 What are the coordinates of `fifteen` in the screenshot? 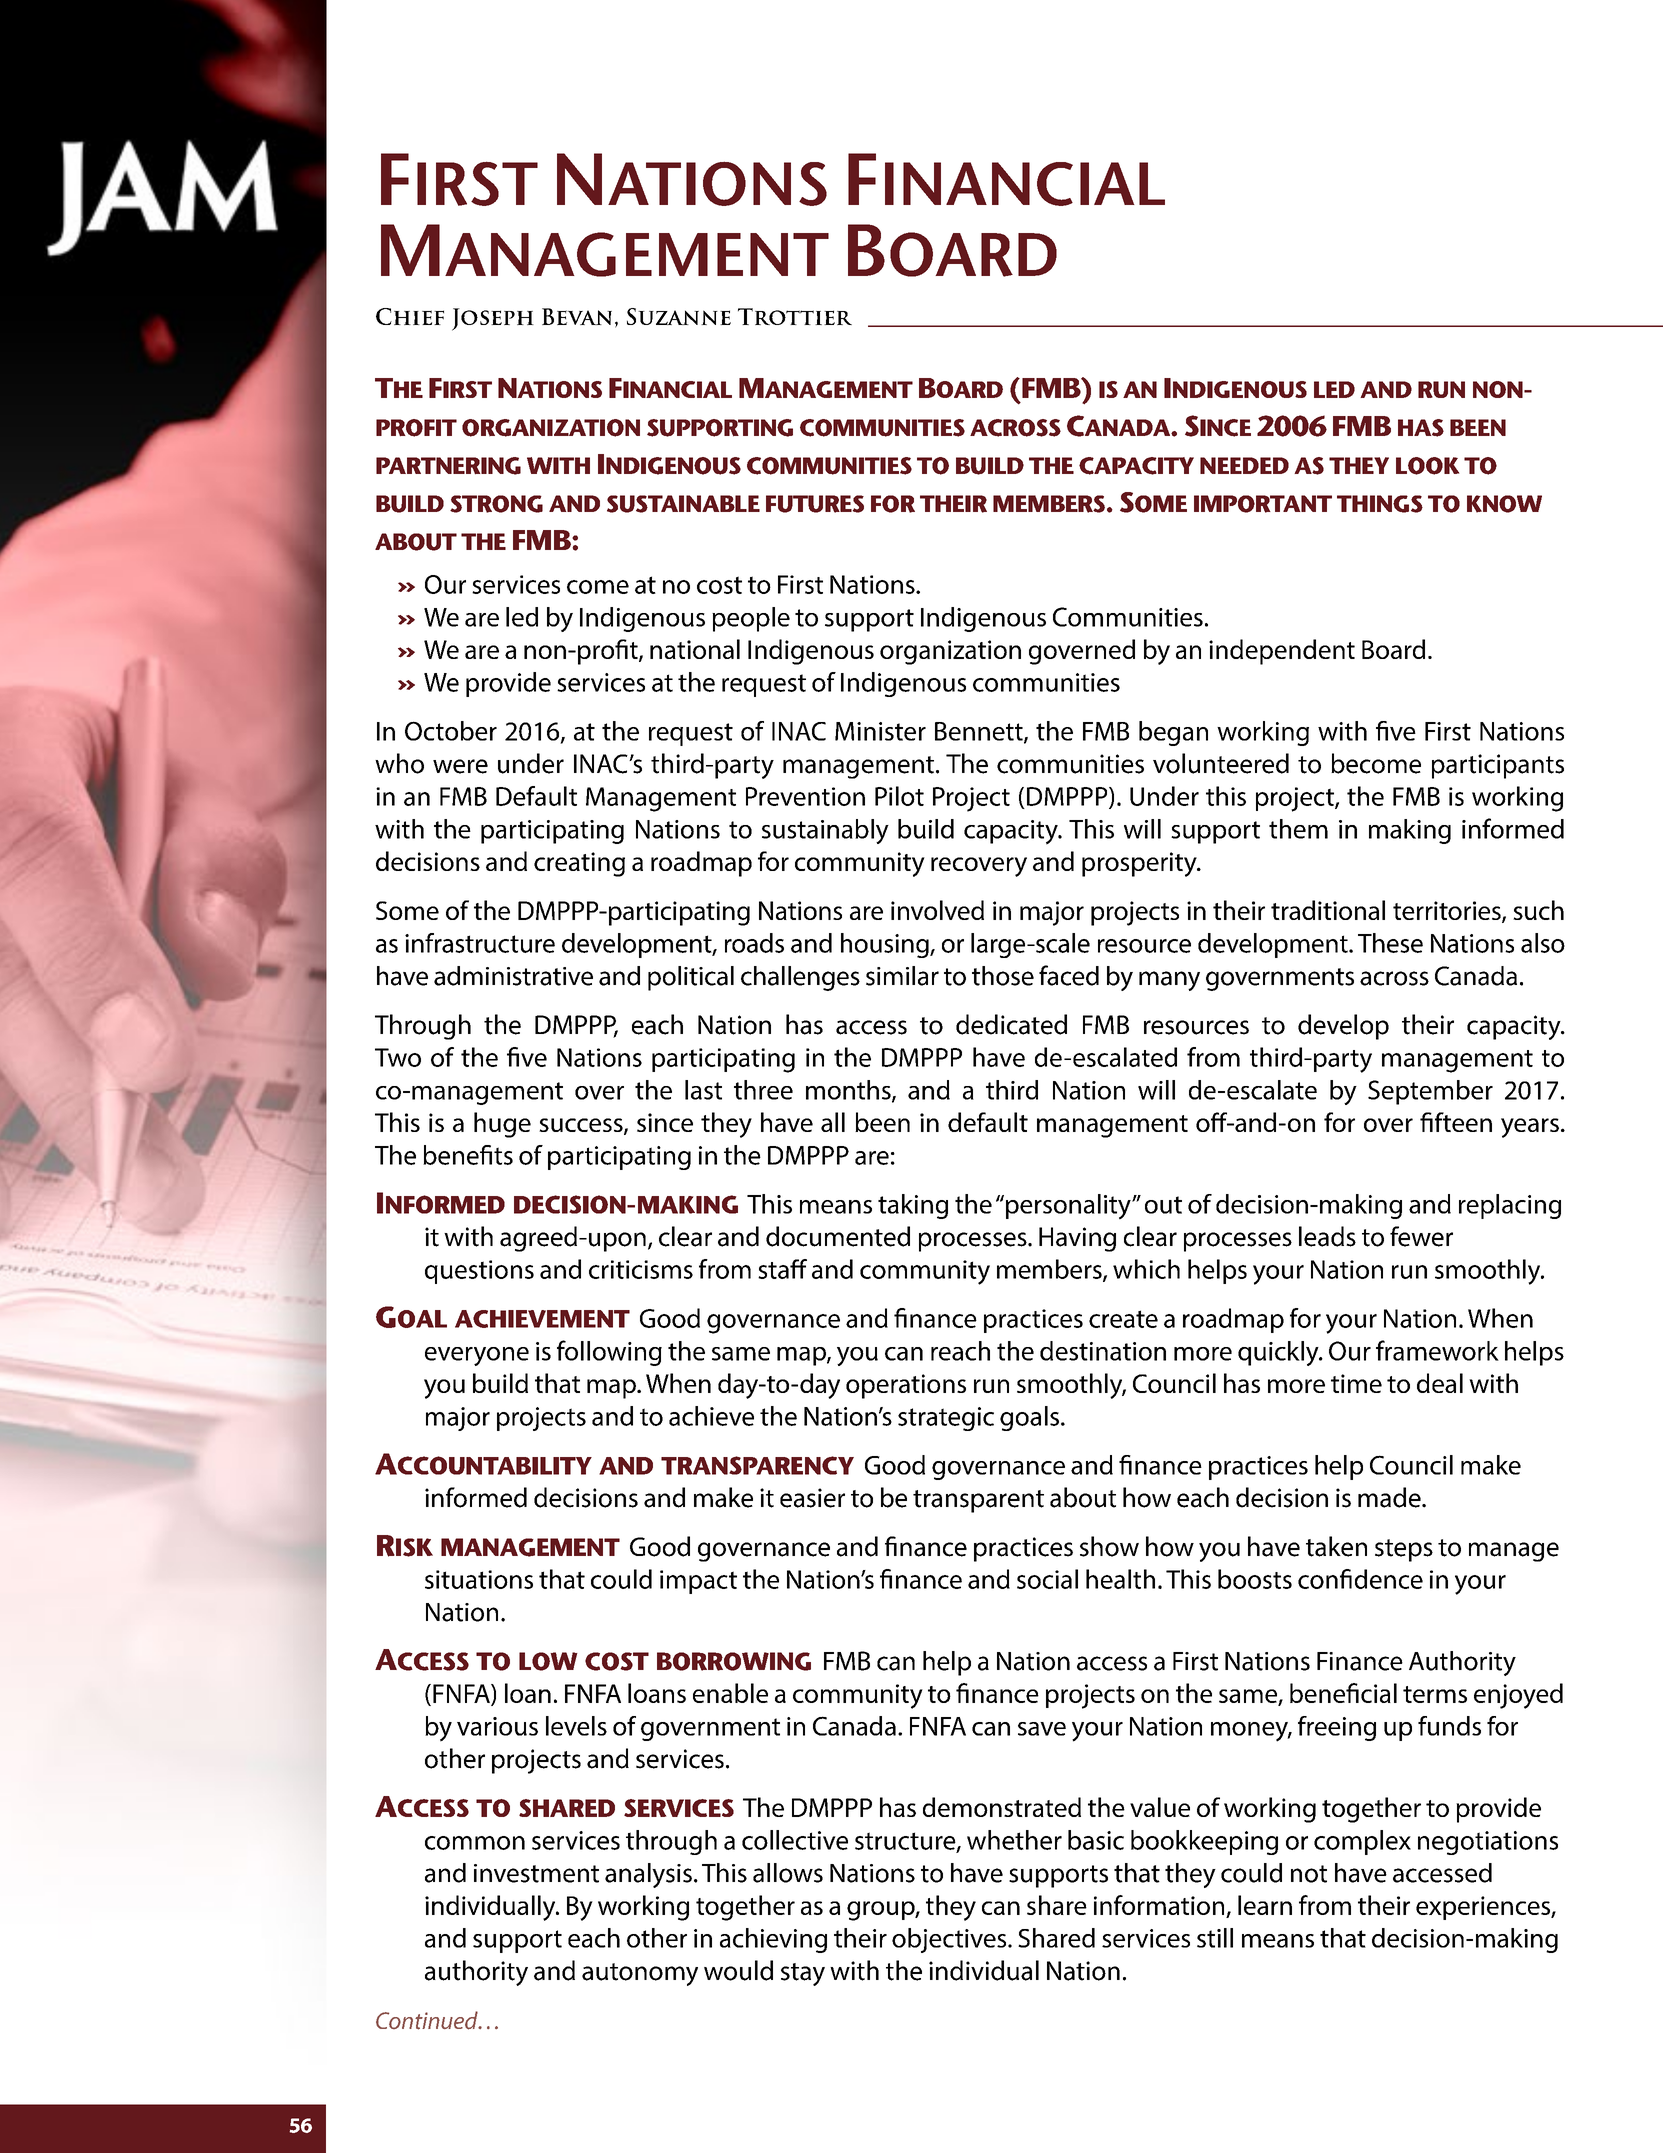 It's located at (1456, 1122).
